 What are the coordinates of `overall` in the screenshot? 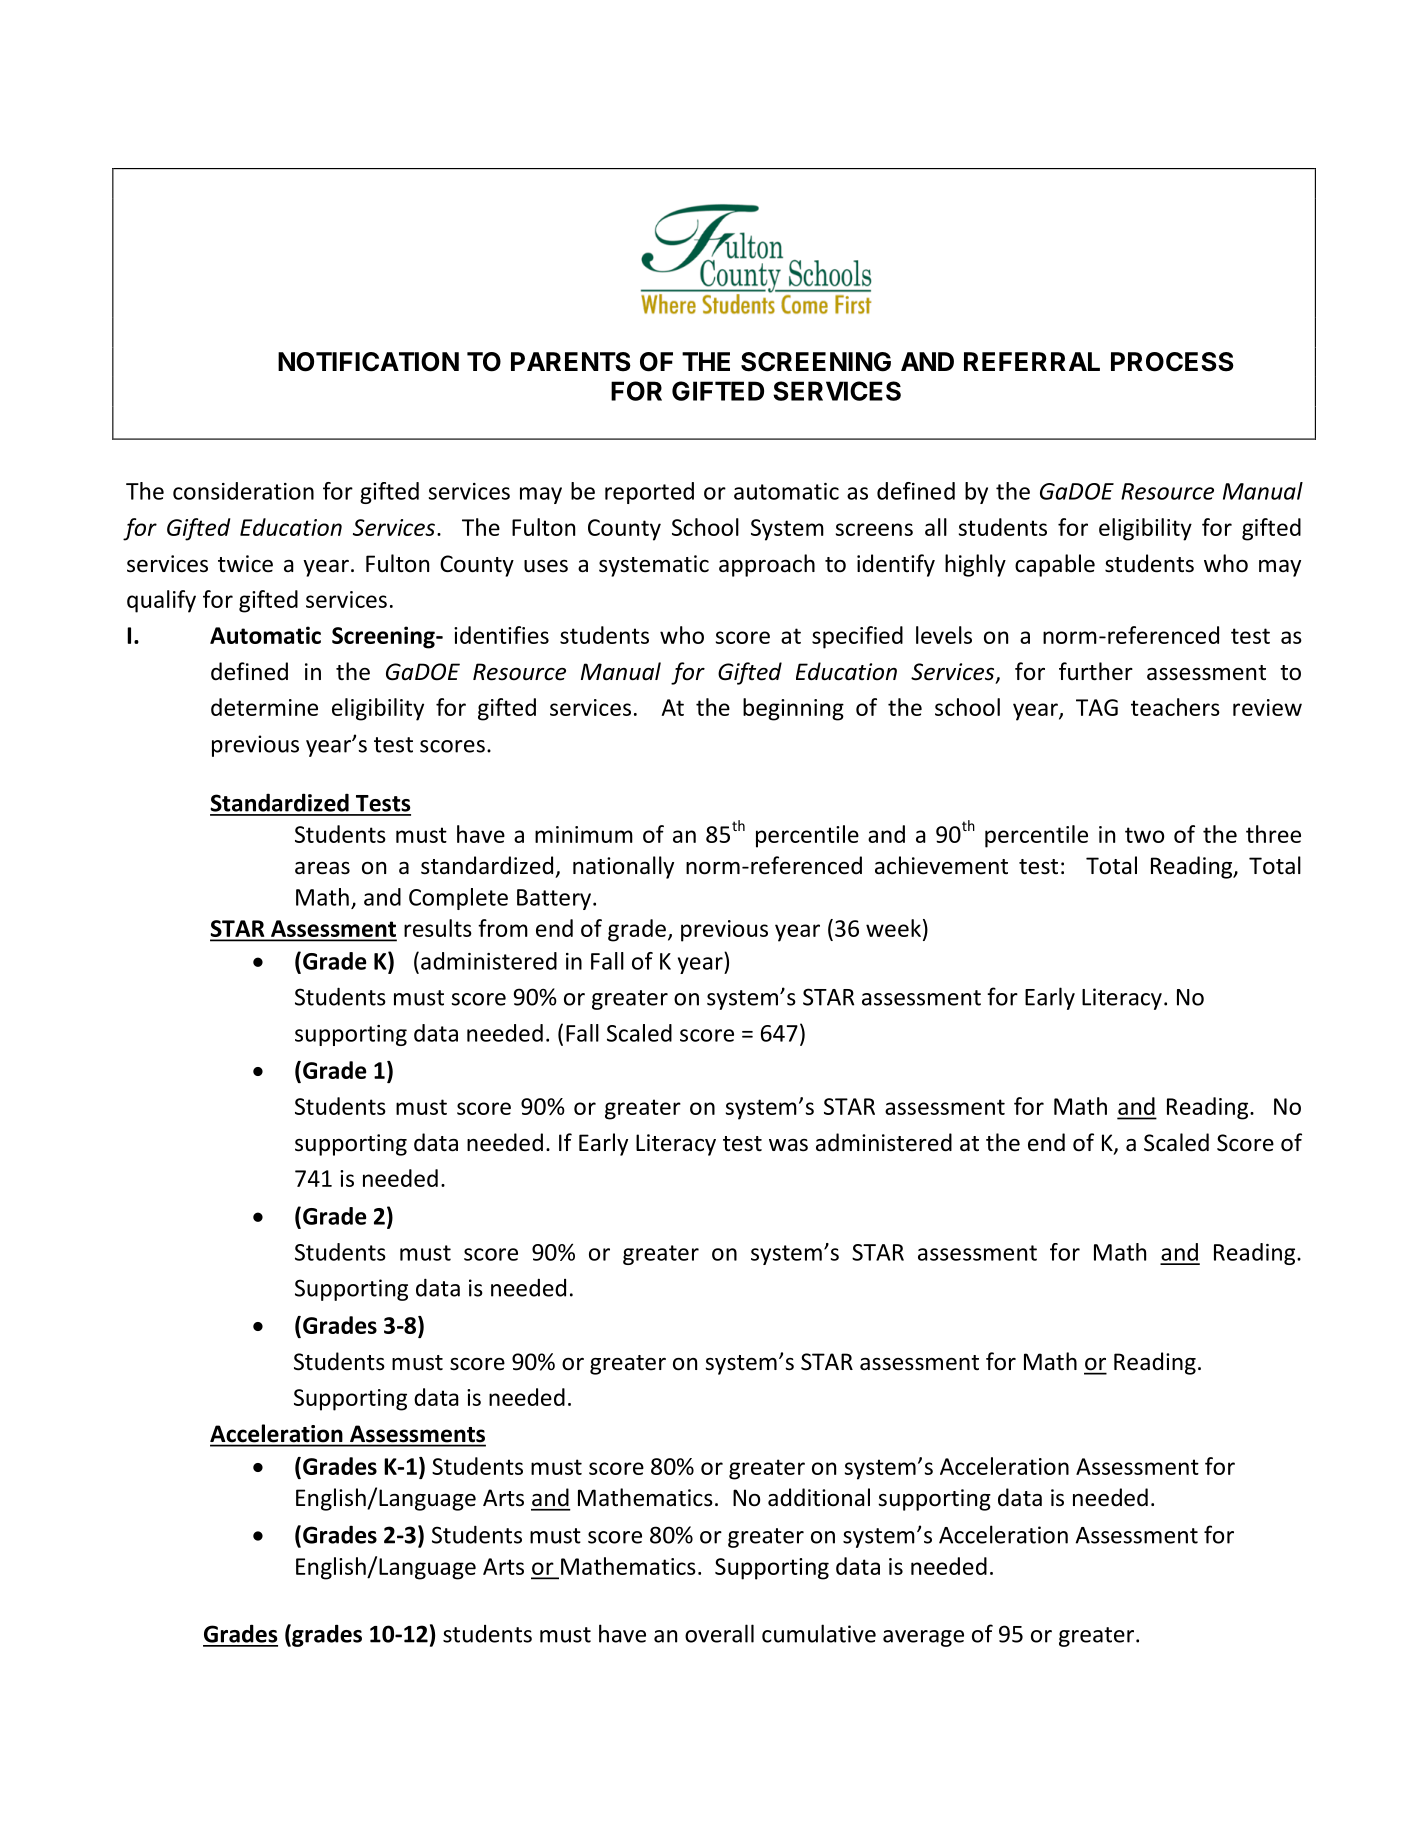 It's located at (719, 1633).
